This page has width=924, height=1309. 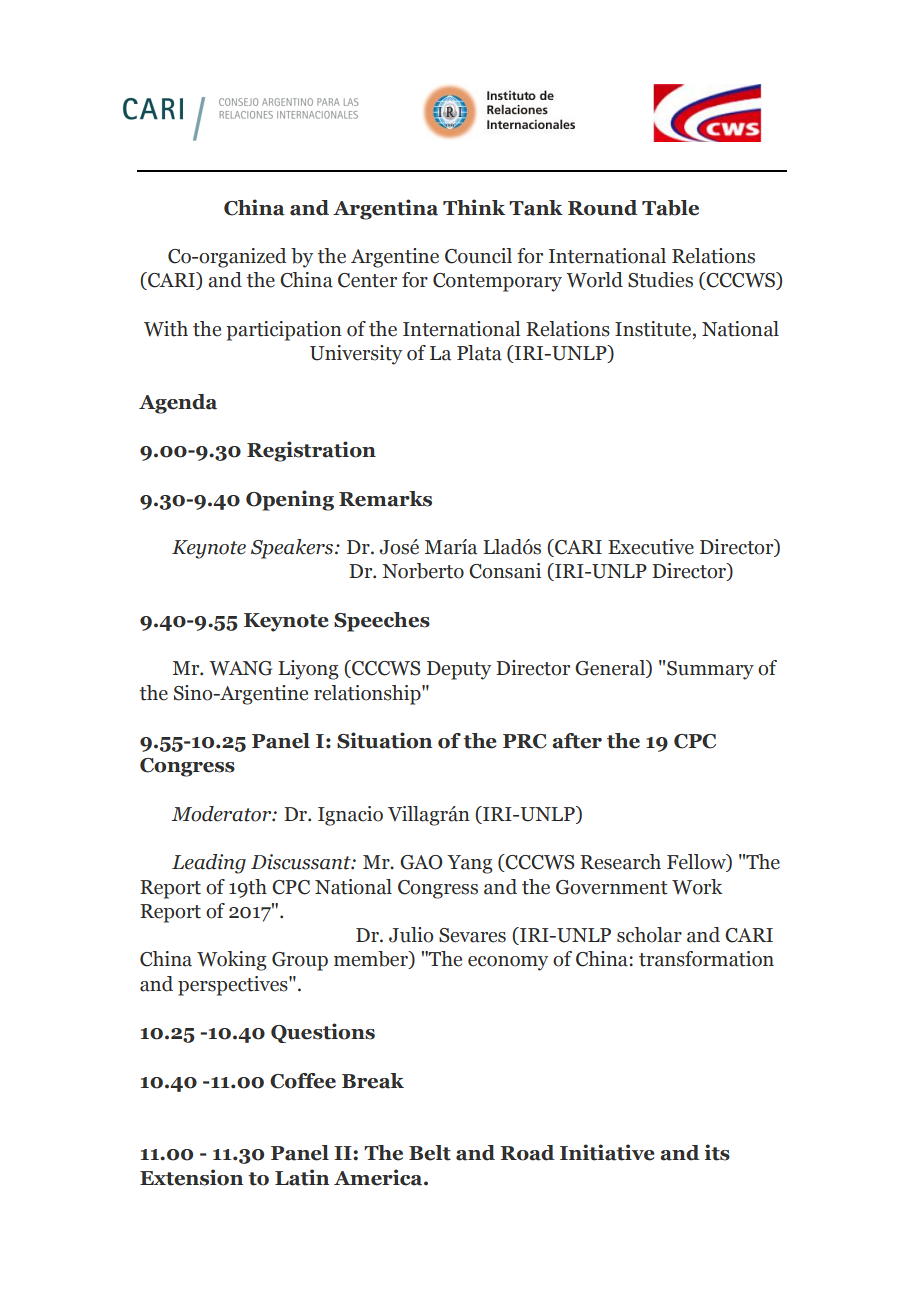 I want to click on Speeches, so click(x=382, y=622).
